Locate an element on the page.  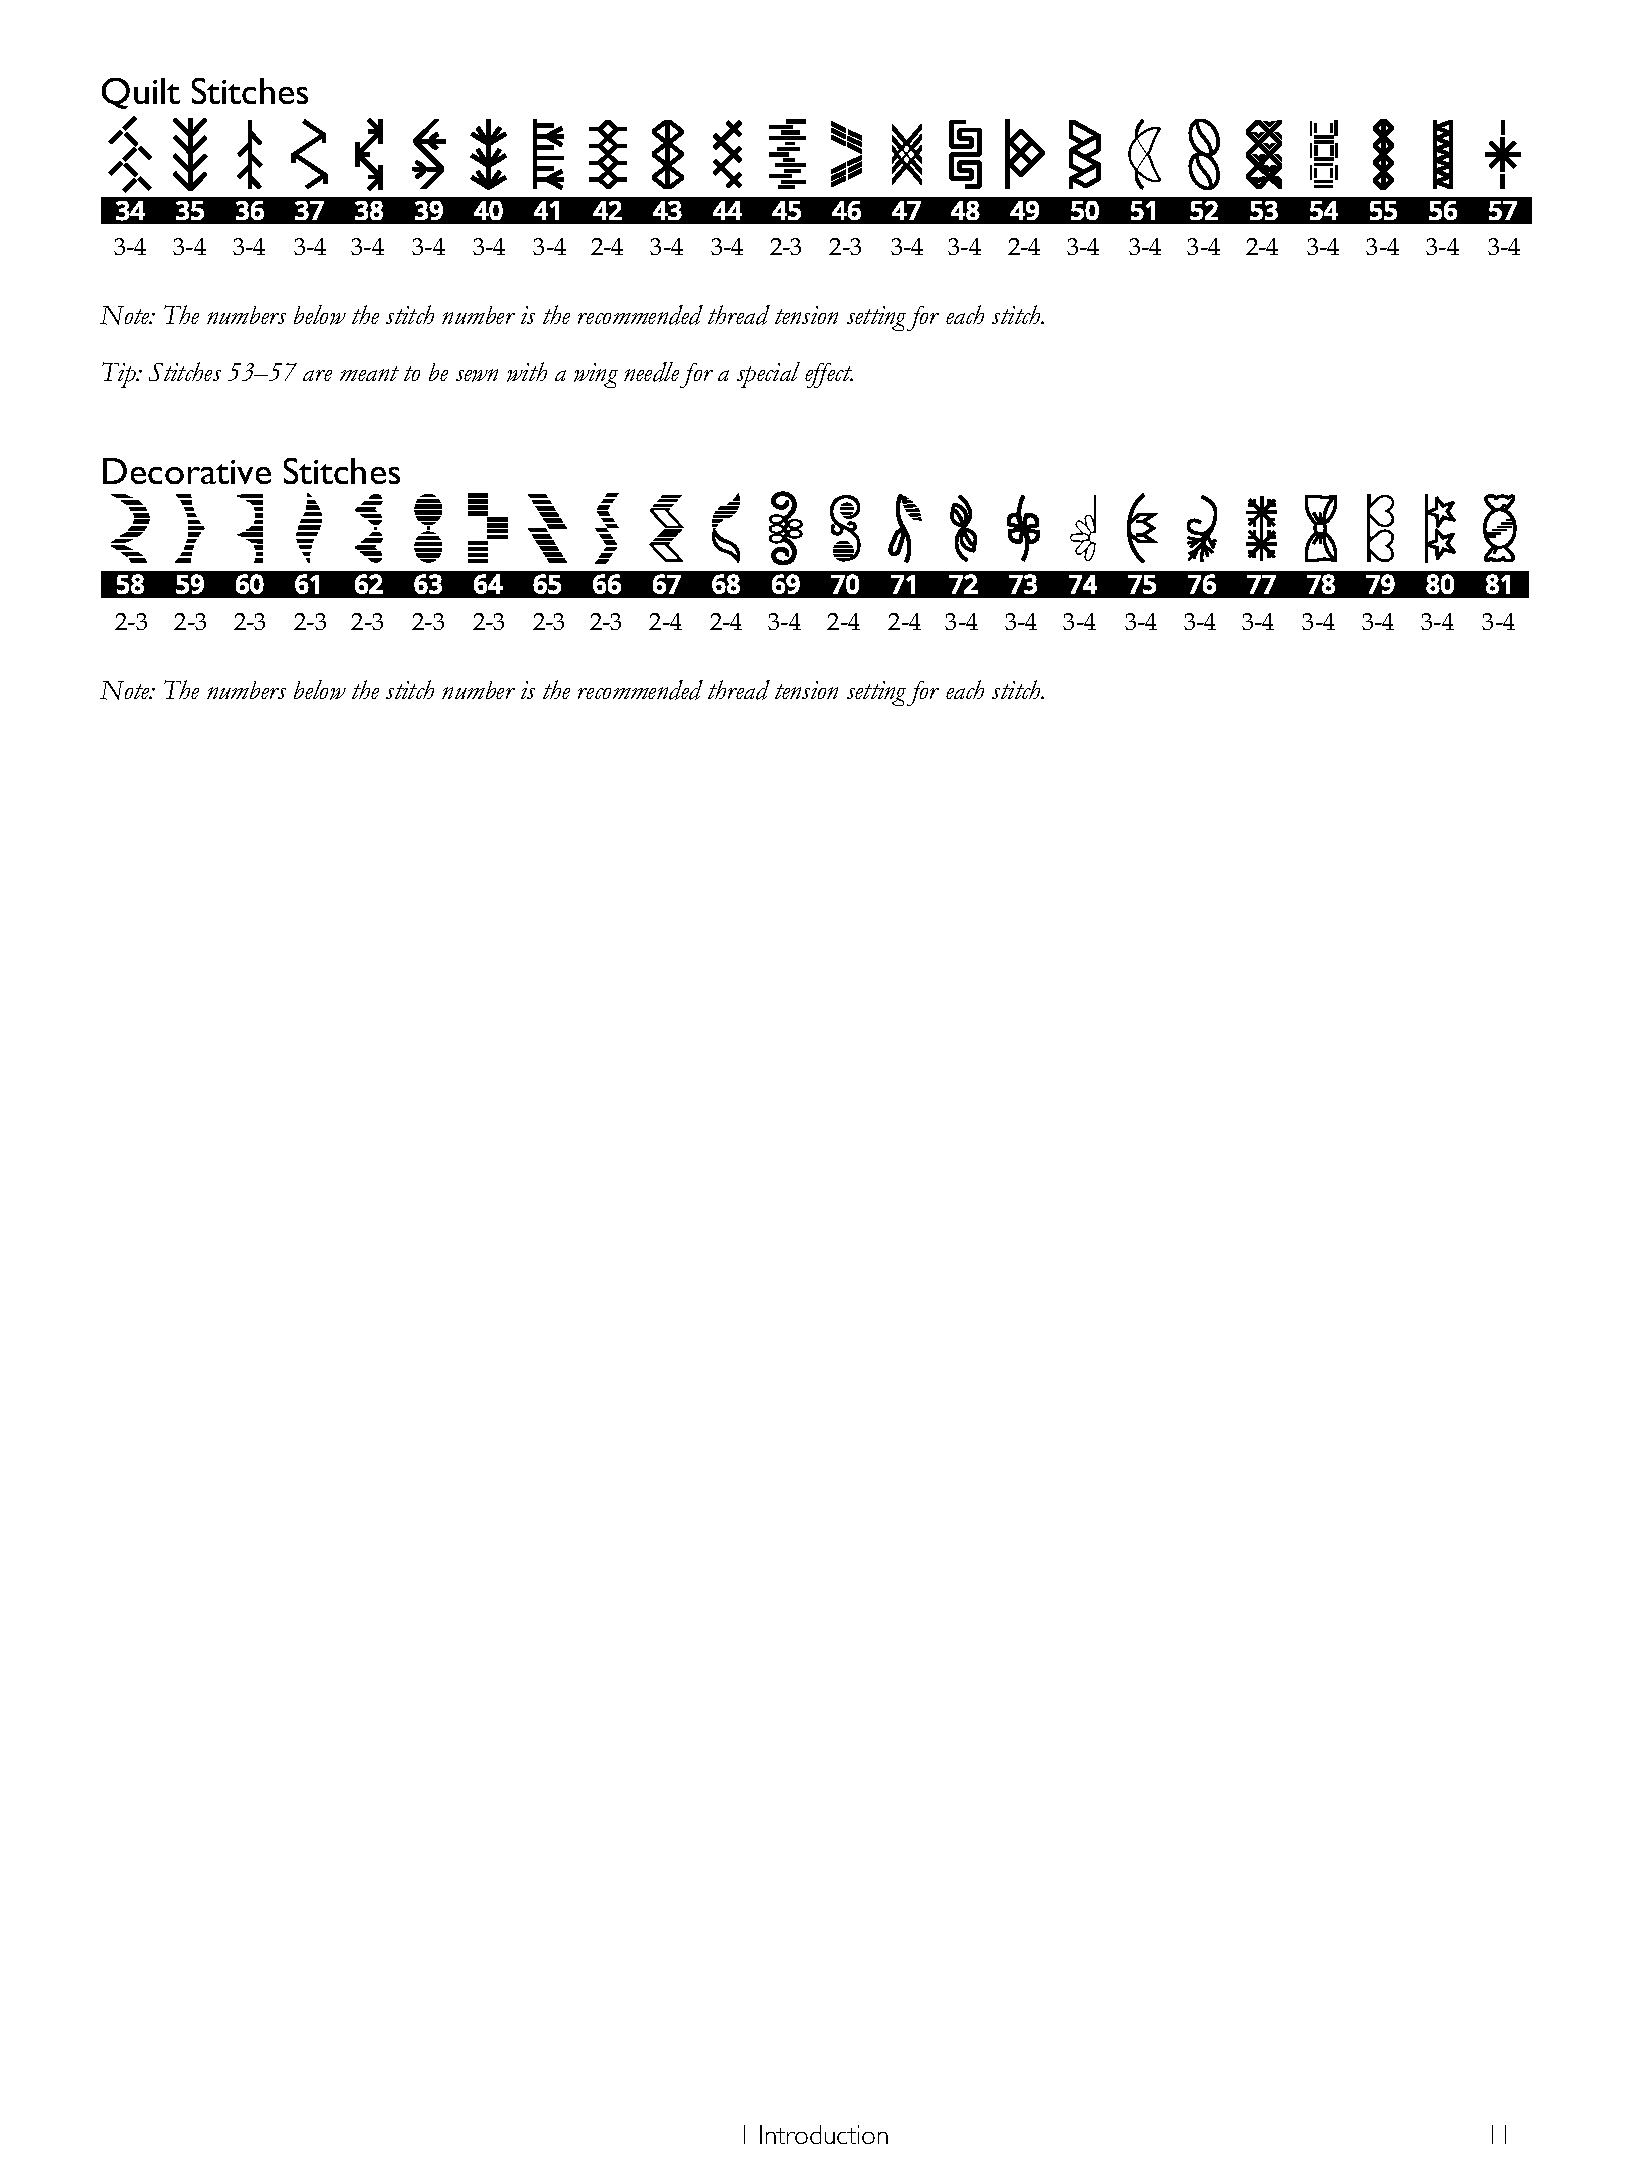
special is located at coordinates (768, 375).
